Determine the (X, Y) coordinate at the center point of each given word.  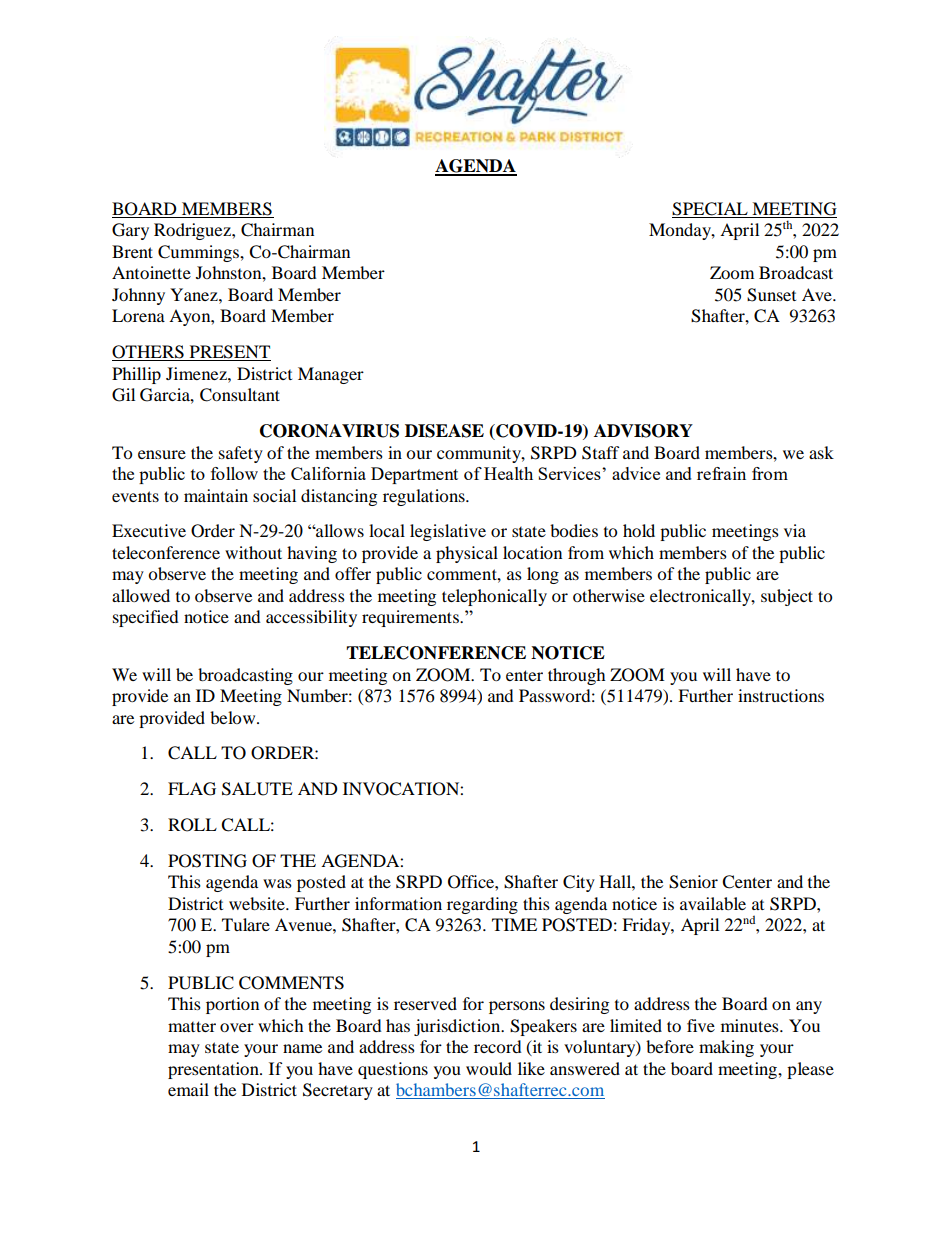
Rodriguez (193, 231)
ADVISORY (643, 431)
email (188, 1089)
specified (146, 618)
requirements (412, 618)
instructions (781, 695)
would (489, 1068)
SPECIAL (711, 210)
